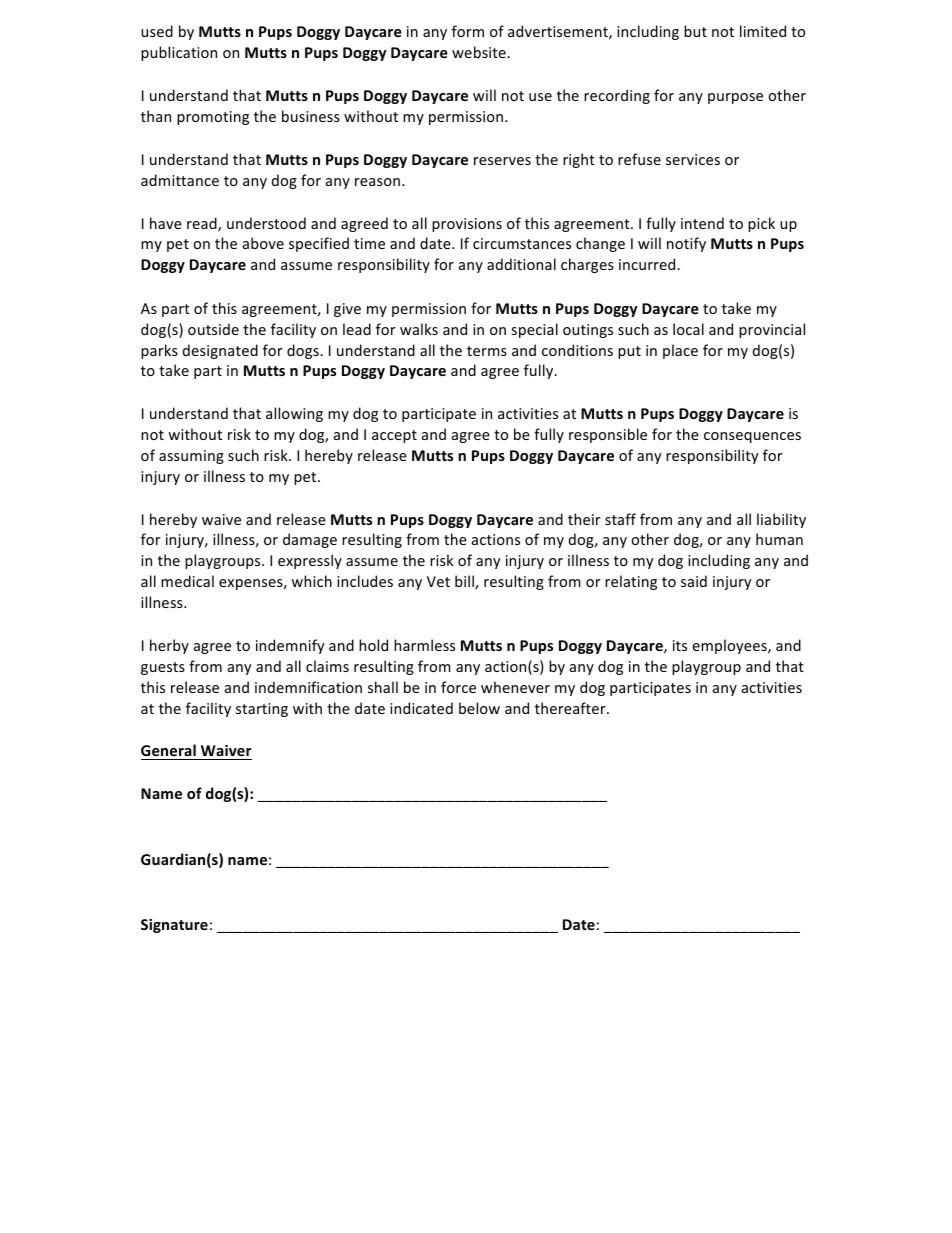 This document has width=952, height=1233. What do you see at coordinates (394, 436) in the document?
I see `accept` at bounding box center [394, 436].
